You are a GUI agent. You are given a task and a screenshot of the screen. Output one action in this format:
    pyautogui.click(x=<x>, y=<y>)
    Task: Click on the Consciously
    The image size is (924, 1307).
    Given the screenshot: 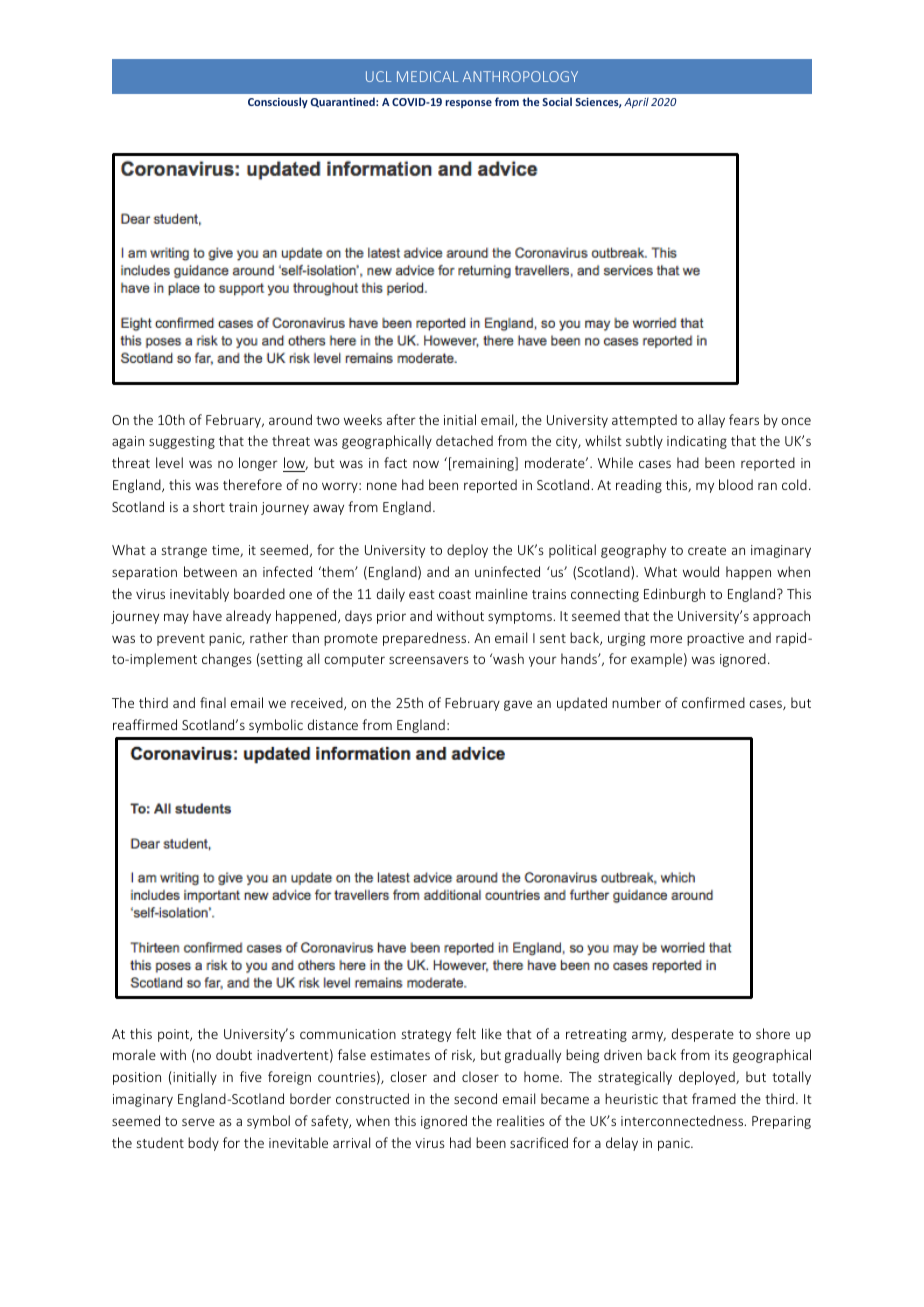 What is the action you would take?
    pyautogui.click(x=278, y=102)
